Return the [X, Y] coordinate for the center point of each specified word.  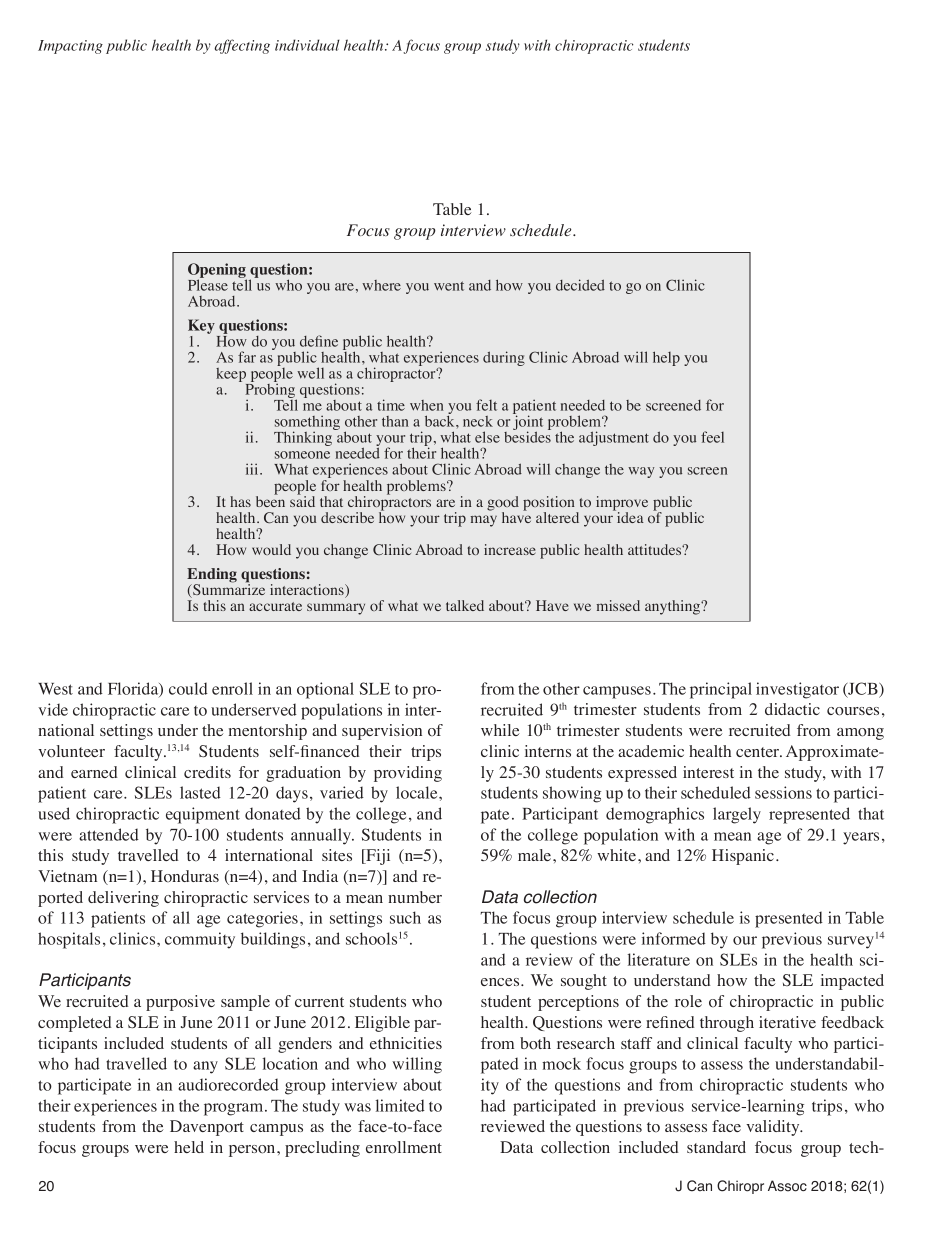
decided [580, 285]
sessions [783, 792]
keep [232, 376]
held [189, 1147]
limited [400, 1105]
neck [478, 421]
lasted [200, 792]
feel [712, 437]
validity [774, 1128]
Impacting [70, 47]
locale [418, 792]
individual [307, 45]
